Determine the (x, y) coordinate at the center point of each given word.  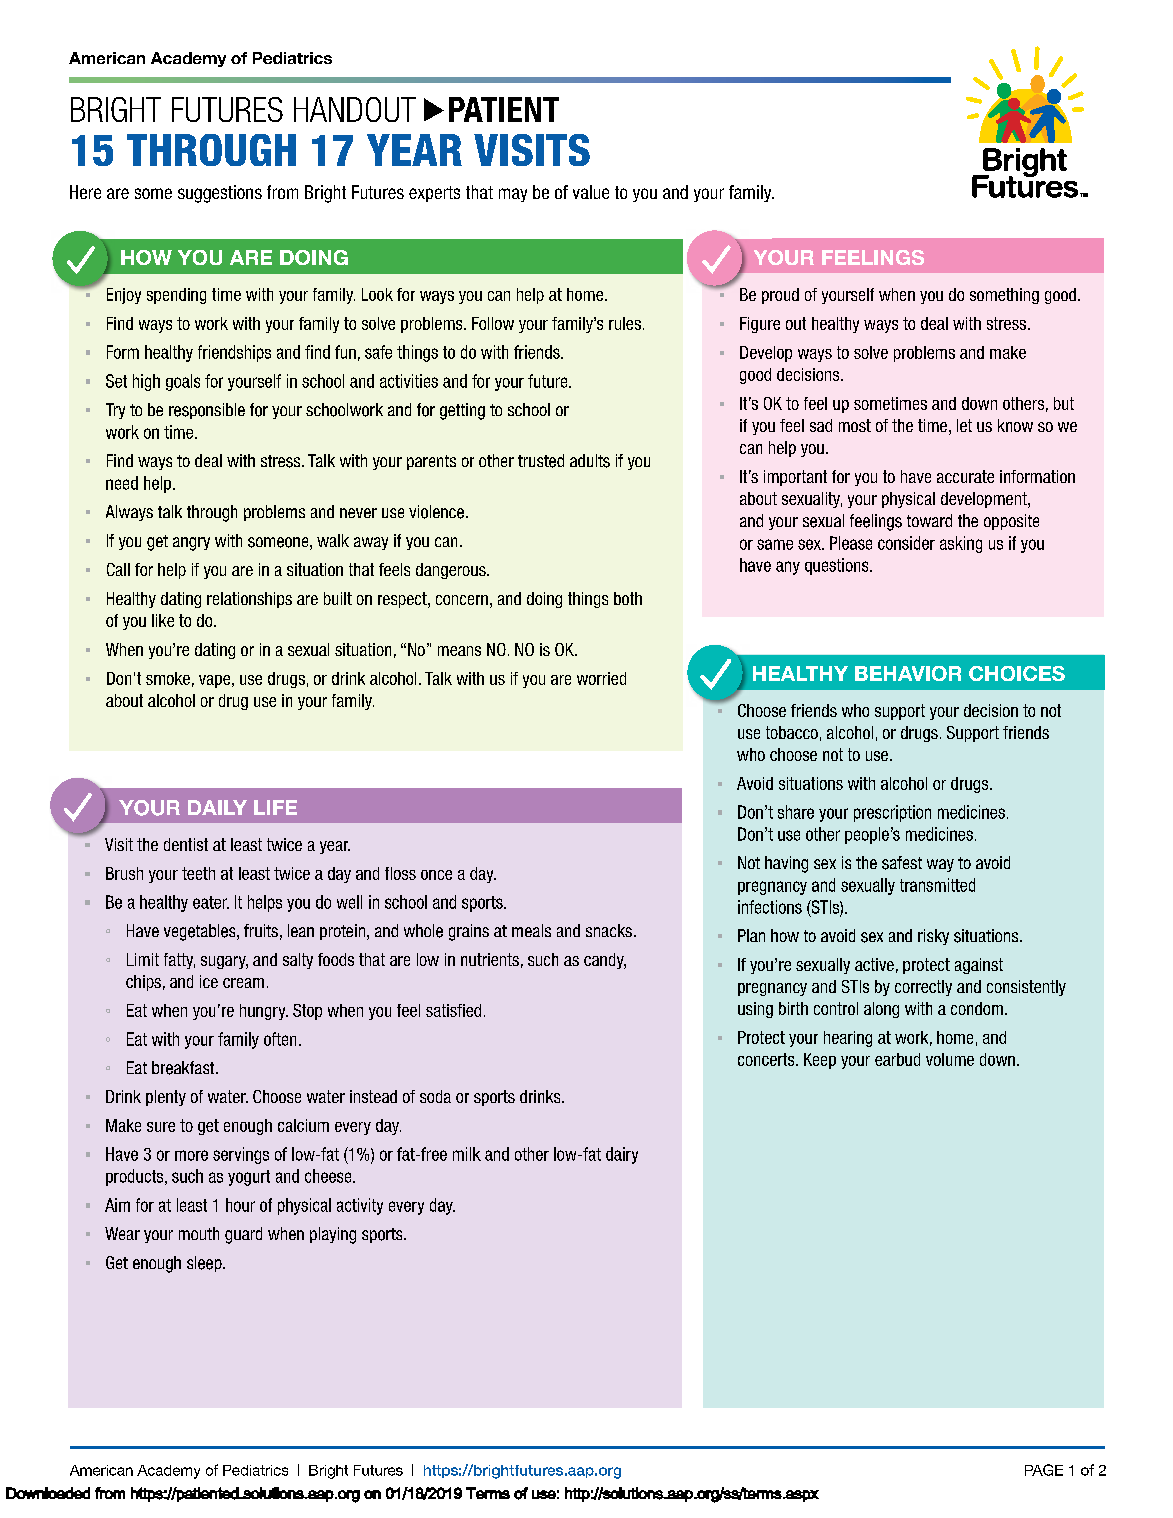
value (591, 192)
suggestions (220, 194)
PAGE (1044, 1470)
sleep (205, 1264)
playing (333, 1235)
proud (780, 296)
